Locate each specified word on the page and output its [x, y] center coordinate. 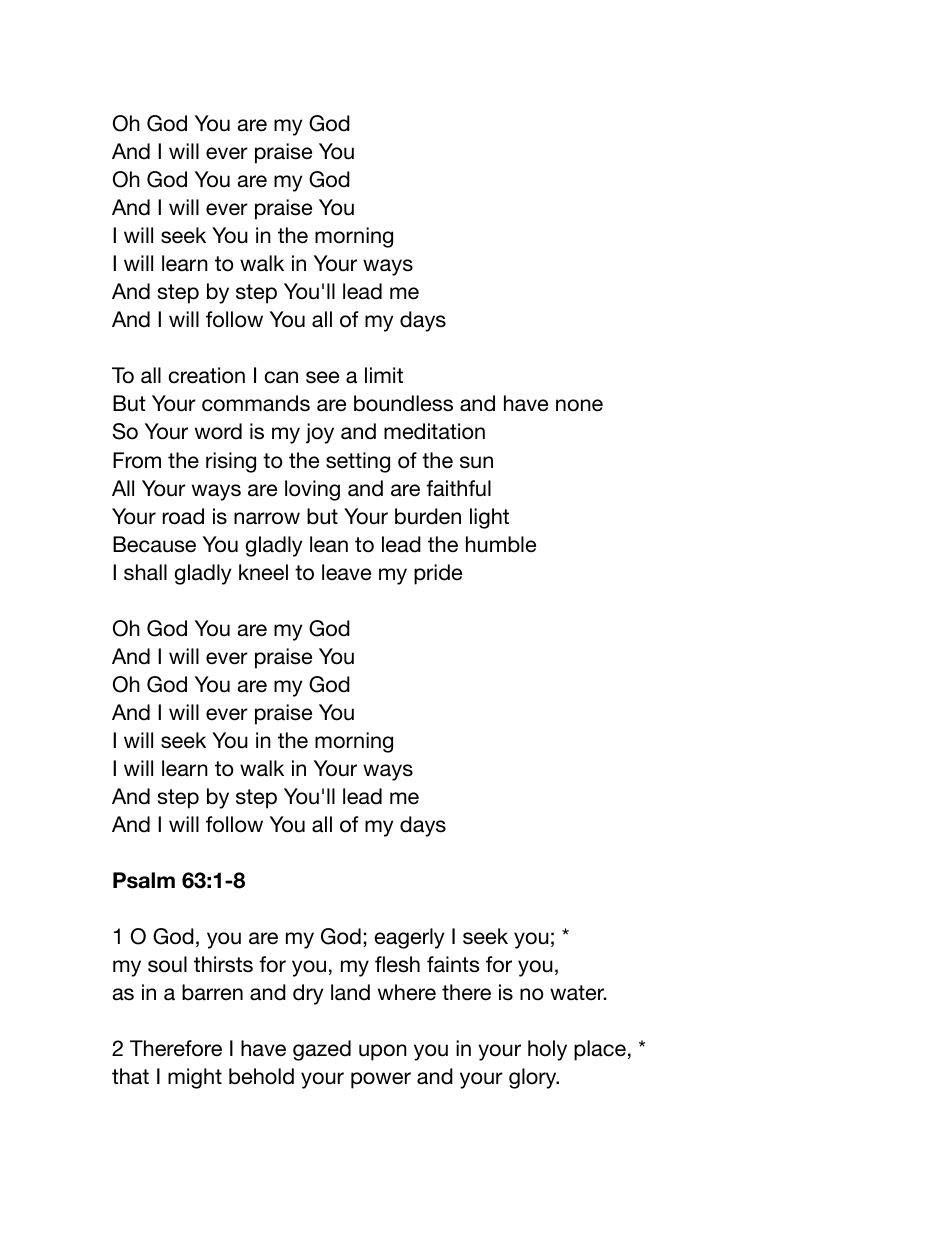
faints [453, 964]
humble [501, 544]
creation [206, 375]
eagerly [409, 938]
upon [383, 1052]
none [579, 405]
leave [346, 572]
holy [547, 1050]
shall [145, 572]
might [195, 1078]
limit [384, 375]
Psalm [144, 880]
